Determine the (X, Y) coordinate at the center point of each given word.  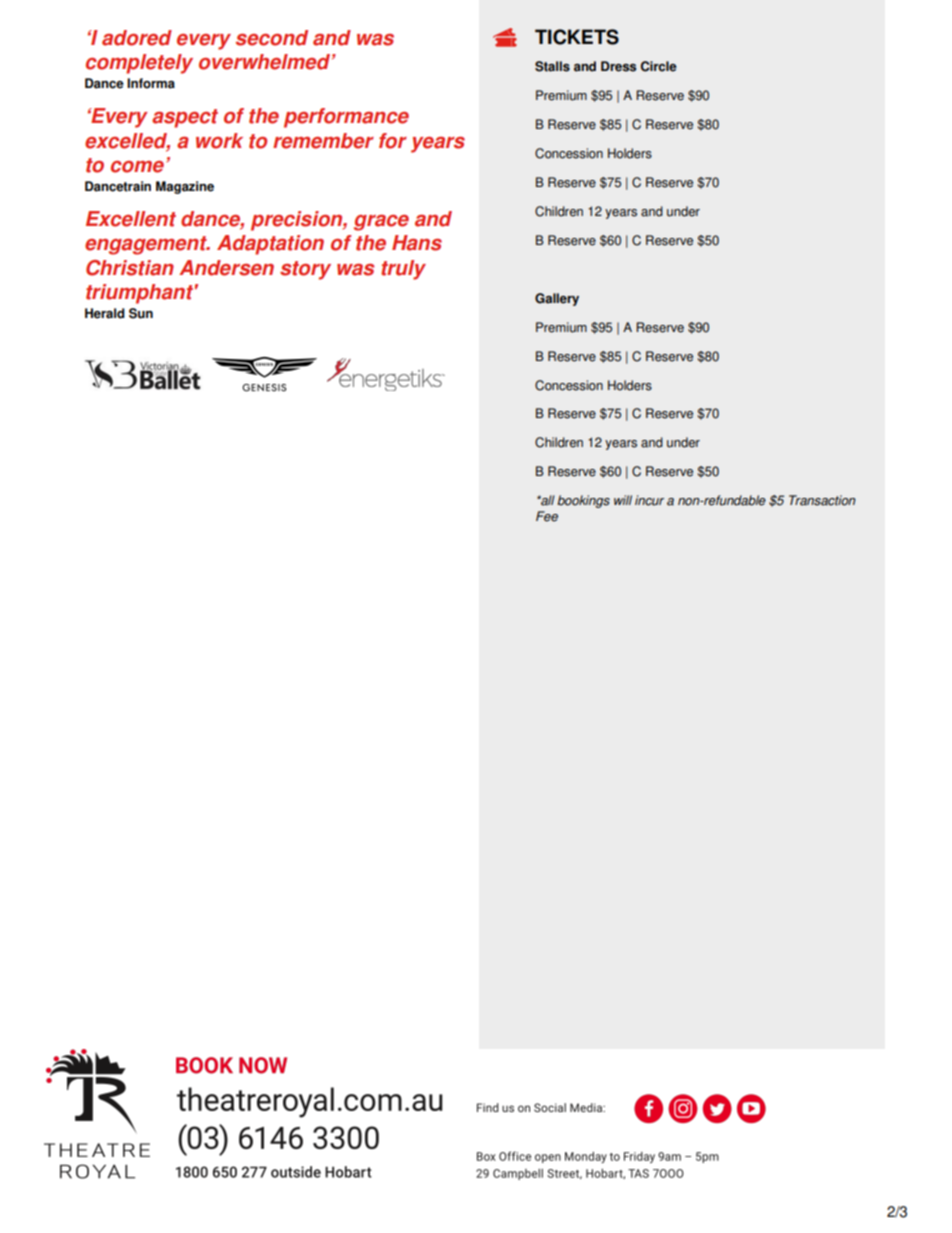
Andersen (226, 268)
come (137, 167)
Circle (659, 66)
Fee (547, 516)
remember (323, 141)
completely (139, 64)
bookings (583, 501)
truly (403, 270)
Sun (141, 313)
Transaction (822, 500)
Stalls (552, 66)
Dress (618, 66)
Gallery (557, 299)
